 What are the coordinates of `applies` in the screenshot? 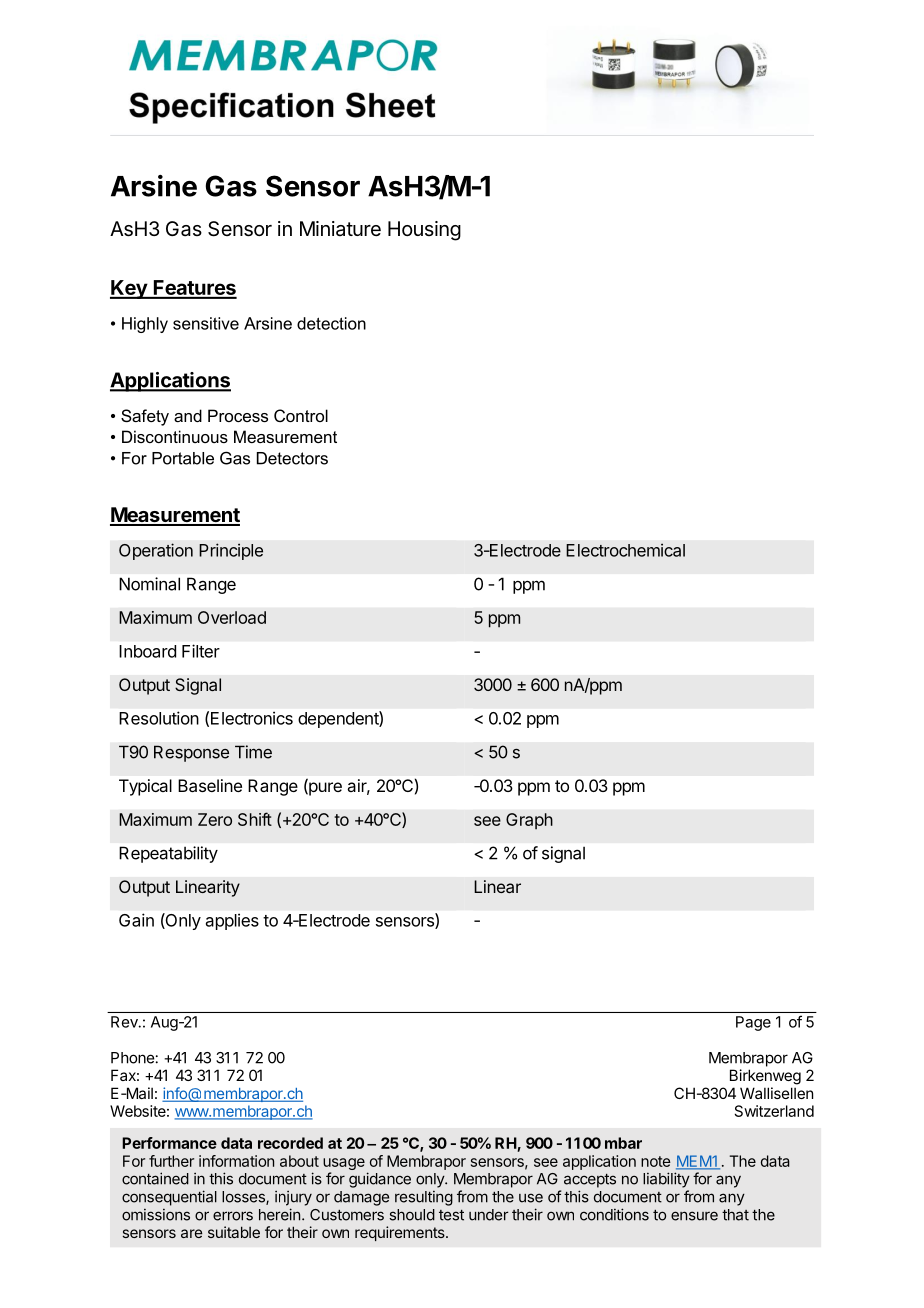 It's located at (232, 921).
